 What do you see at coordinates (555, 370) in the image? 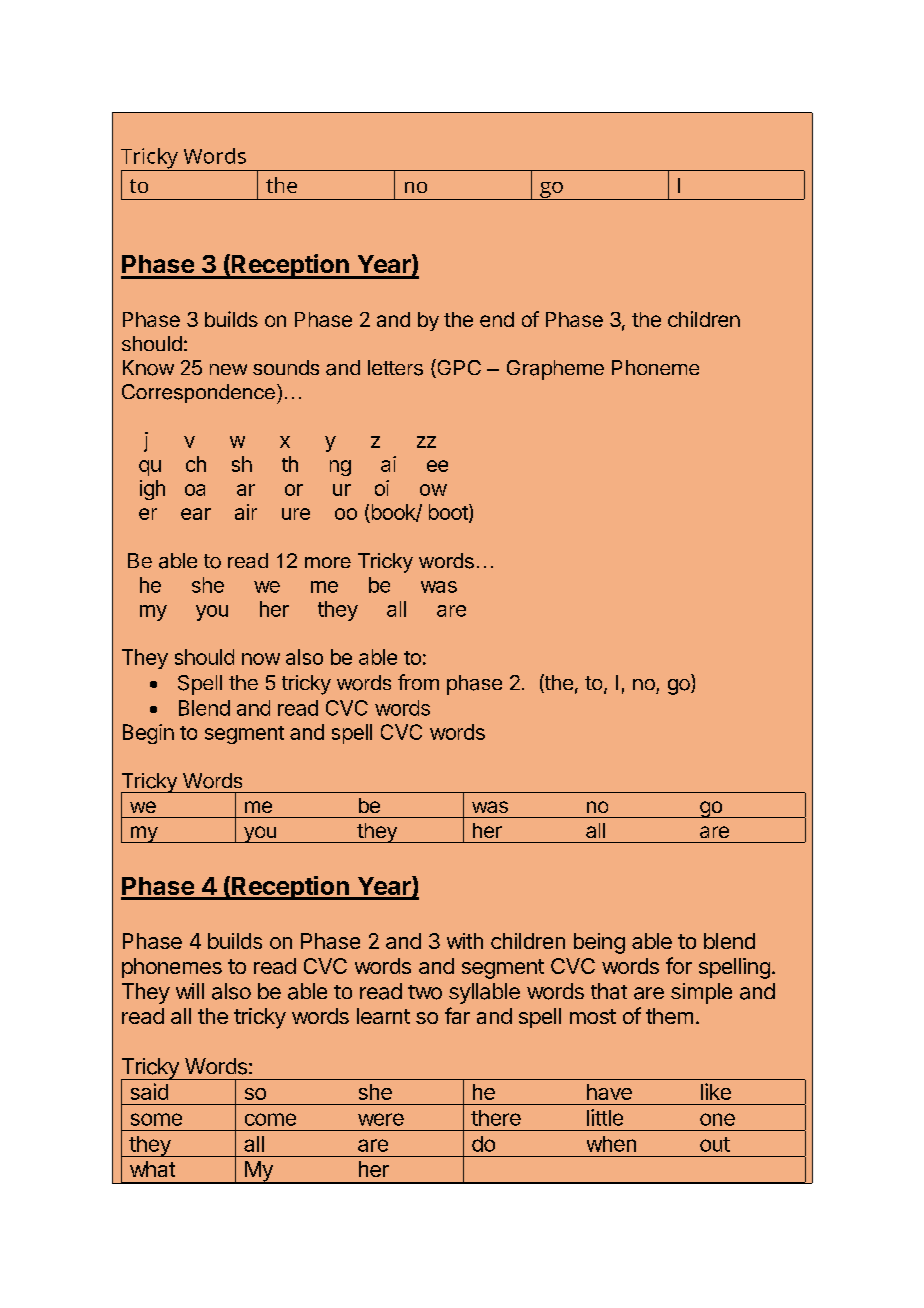
I see `Grapheme` at bounding box center [555, 370].
